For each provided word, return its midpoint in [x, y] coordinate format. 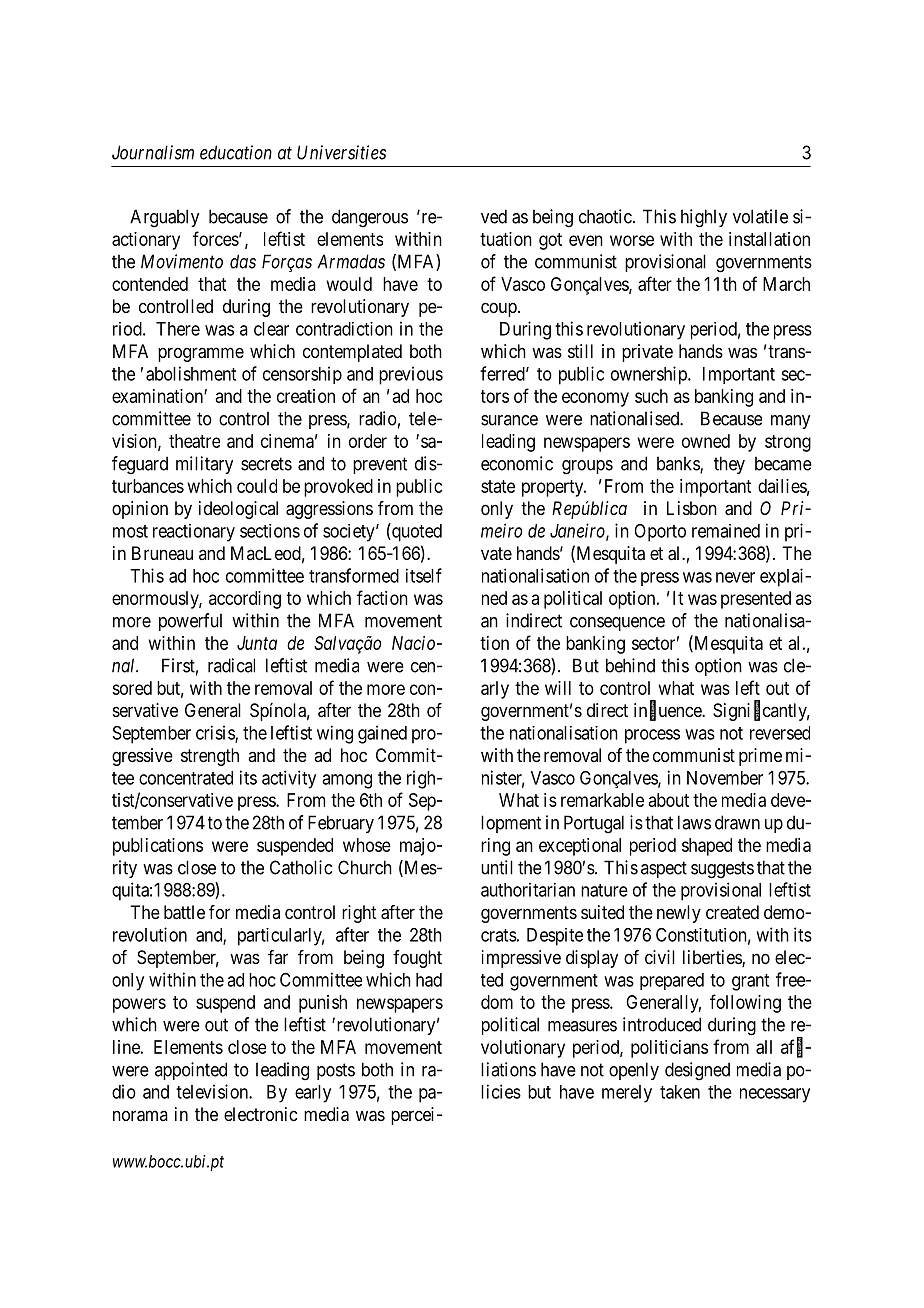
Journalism [153, 152]
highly [704, 218]
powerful [190, 622]
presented [756, 600]
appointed [191, 1071]
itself [424, 575]
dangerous [370, 218]
